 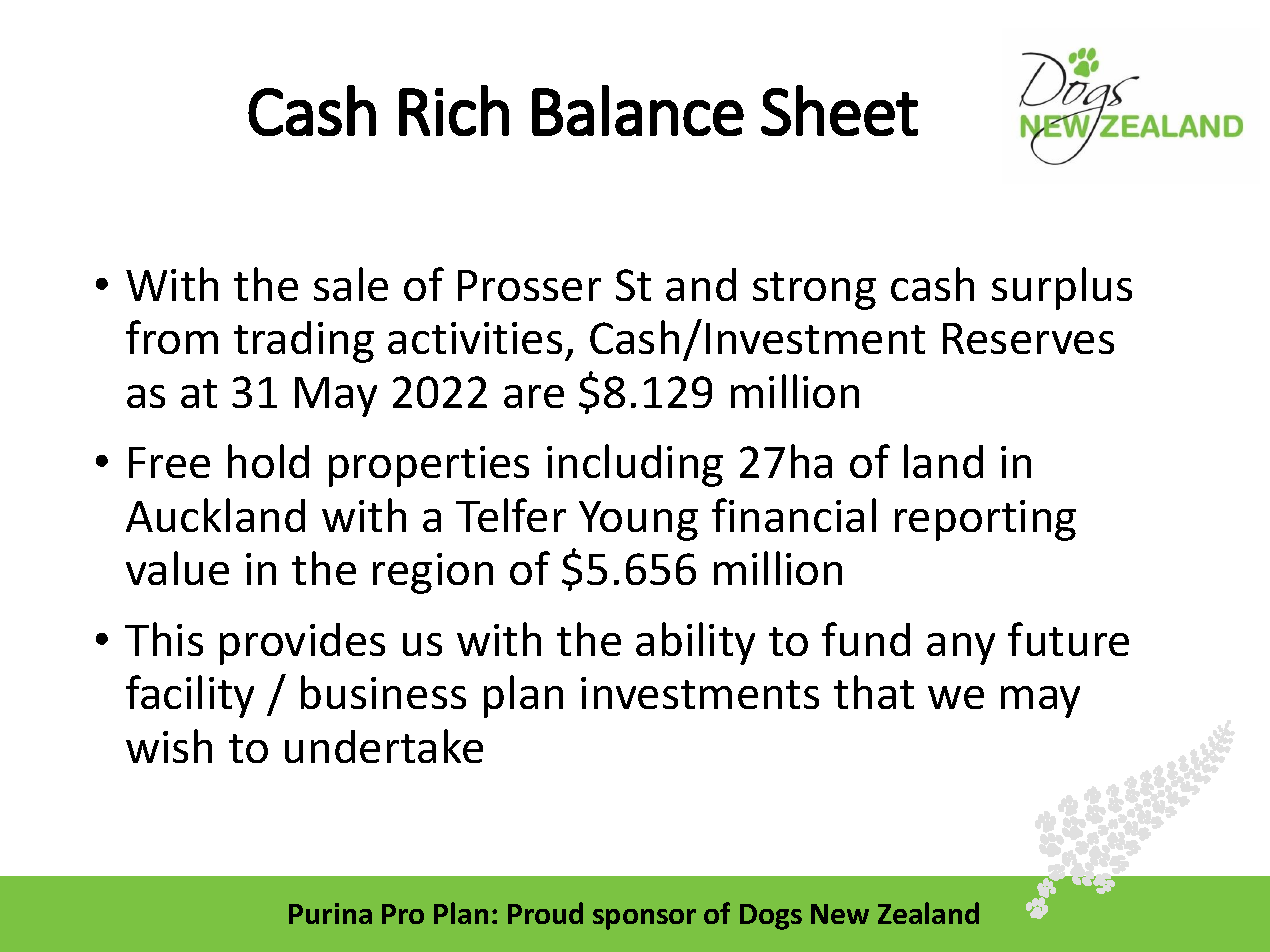 What do you see at coordinates (874, 692) in the screenshot?
I see `that` at bounding box center [874, 692].
